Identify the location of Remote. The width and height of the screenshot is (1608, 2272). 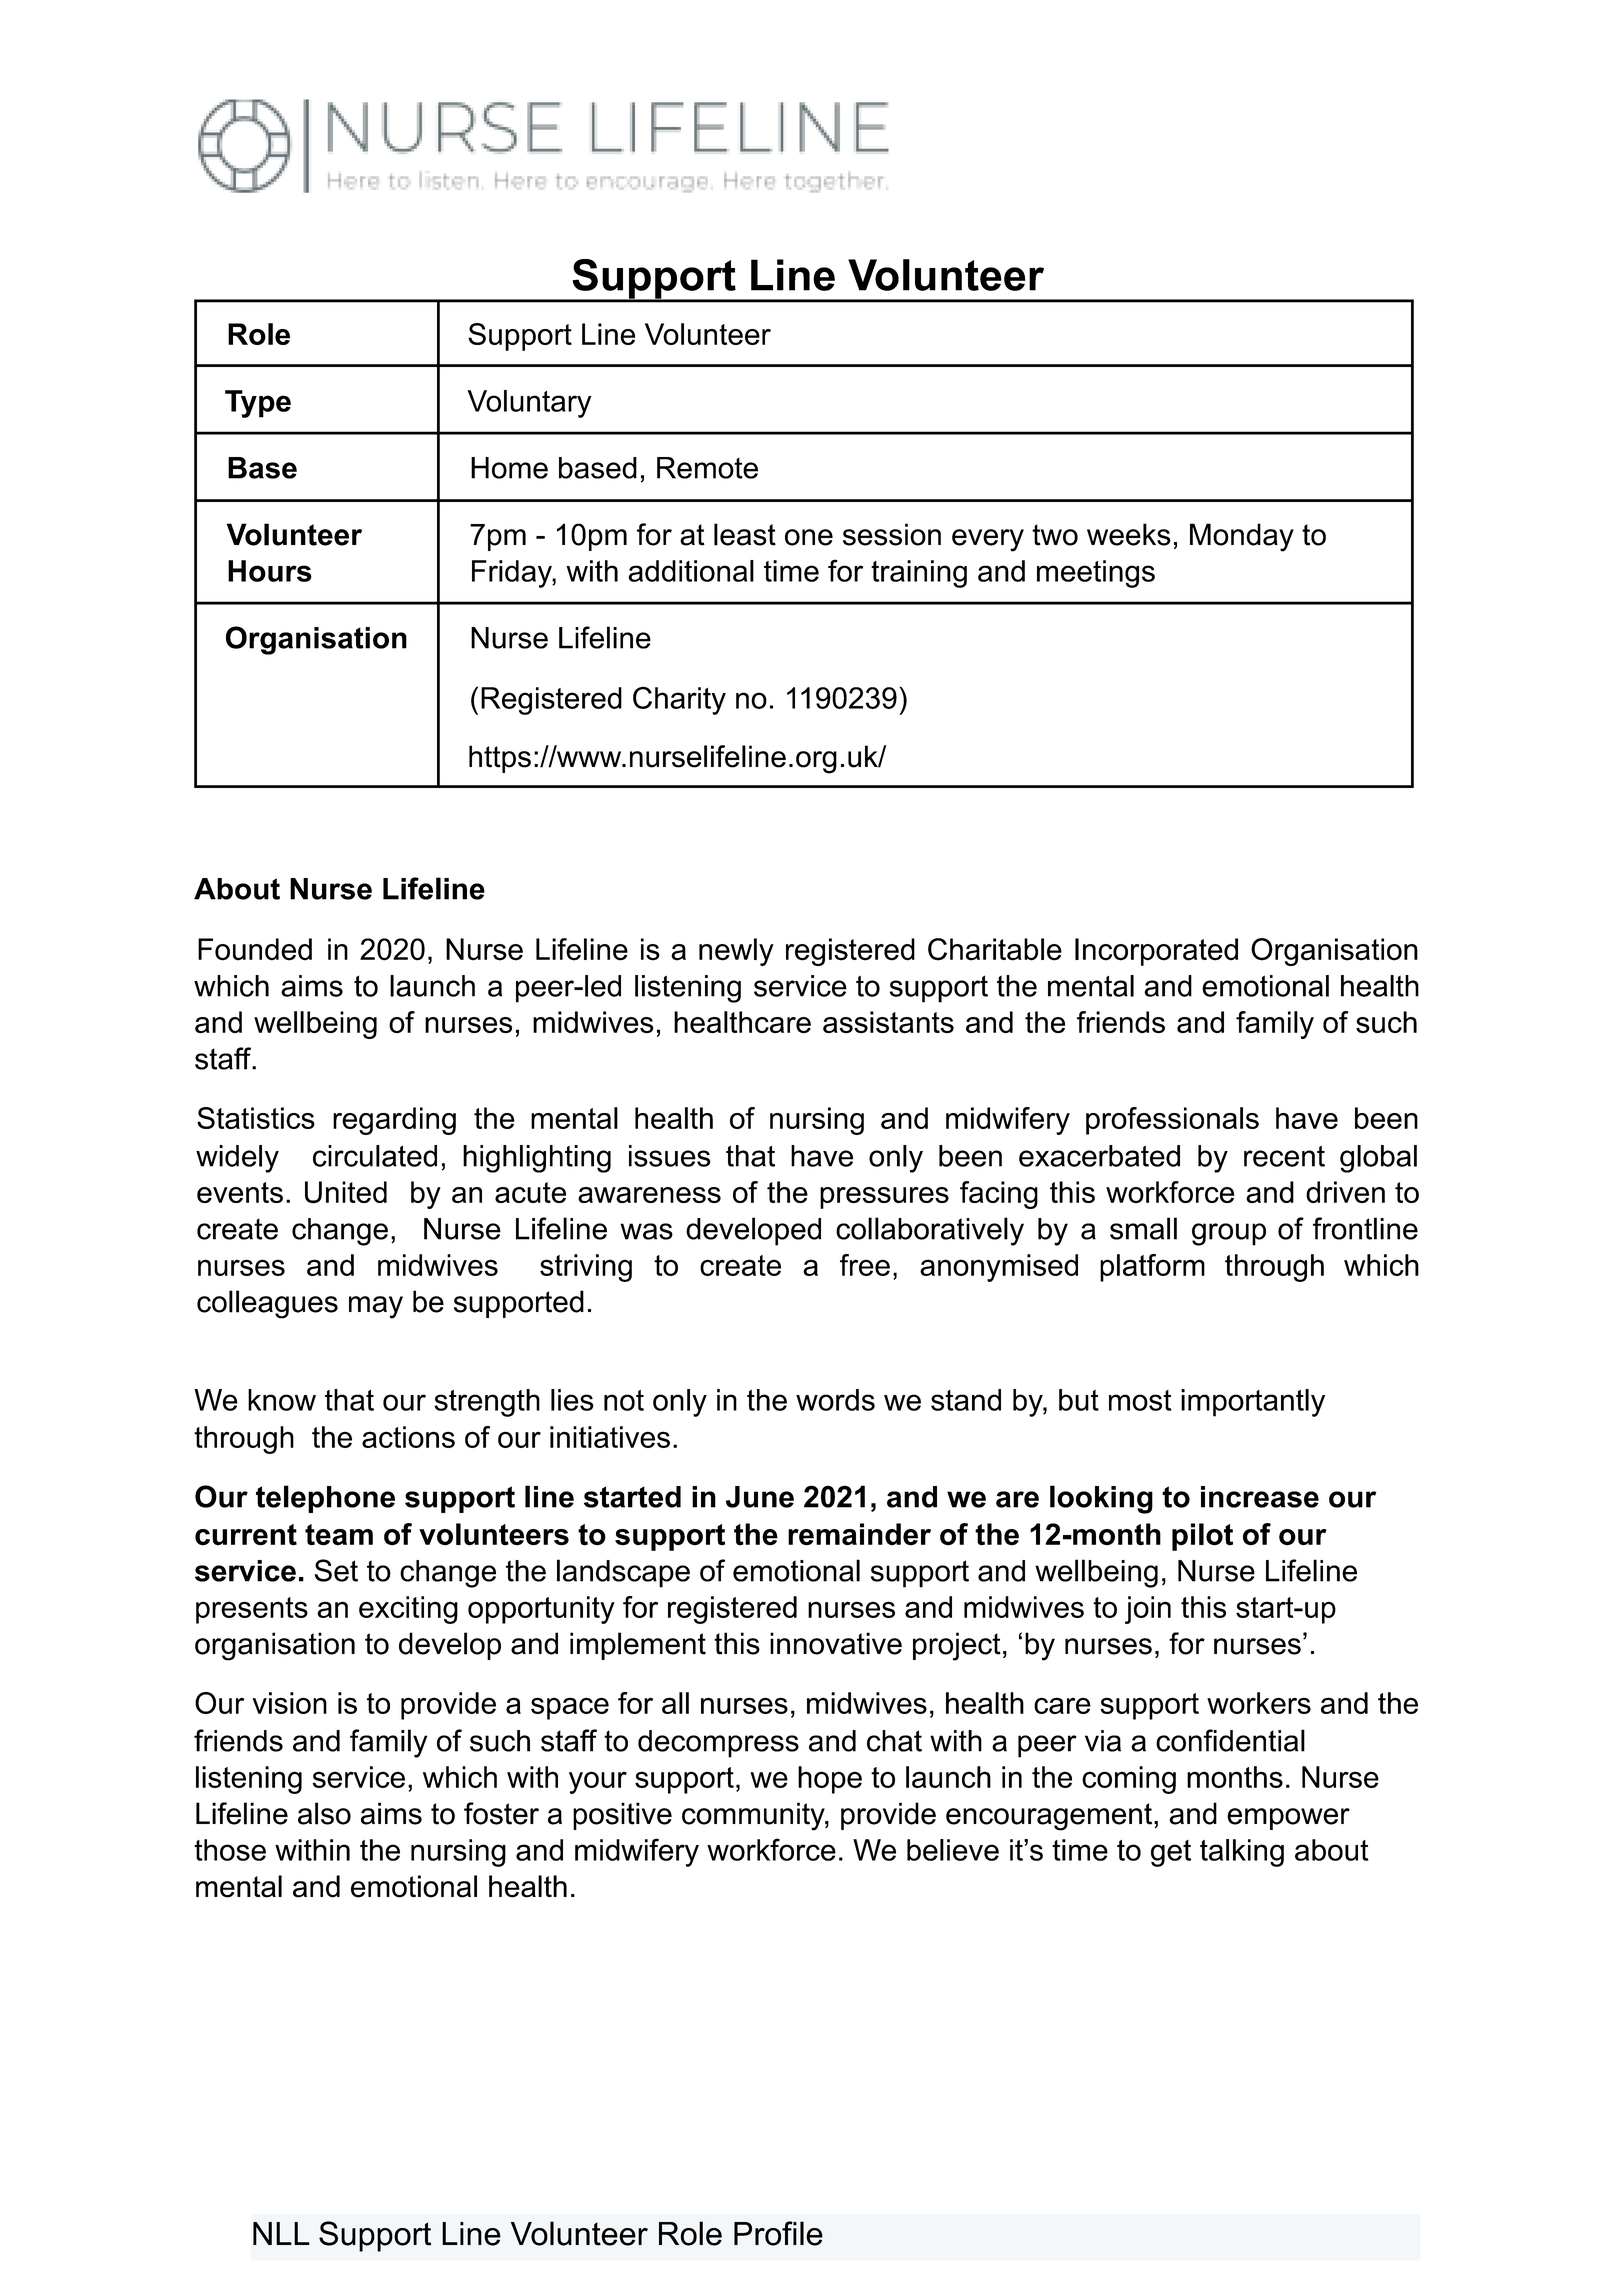
(707, 468).
